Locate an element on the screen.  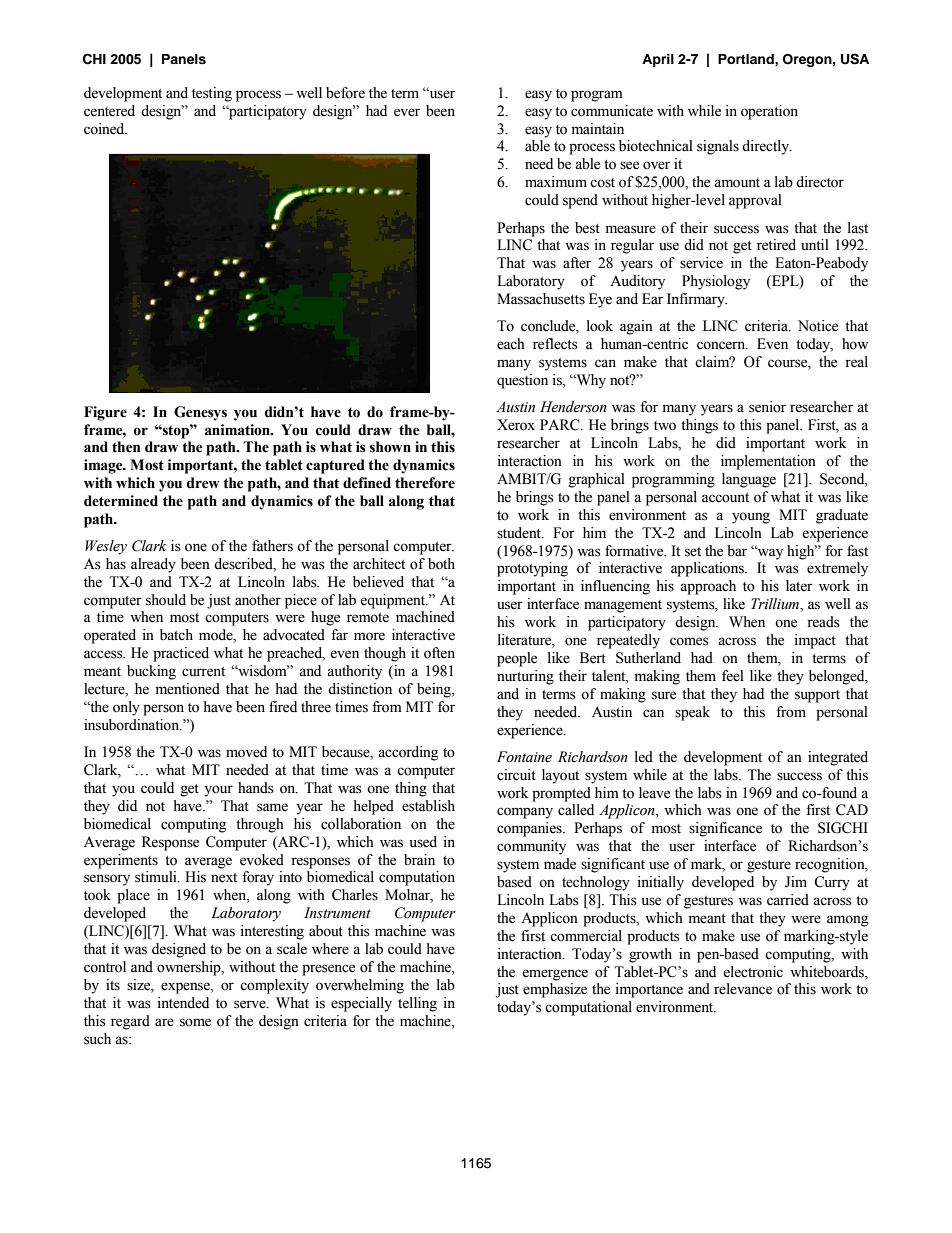
Genesys is located at coordinates (200, 413).
